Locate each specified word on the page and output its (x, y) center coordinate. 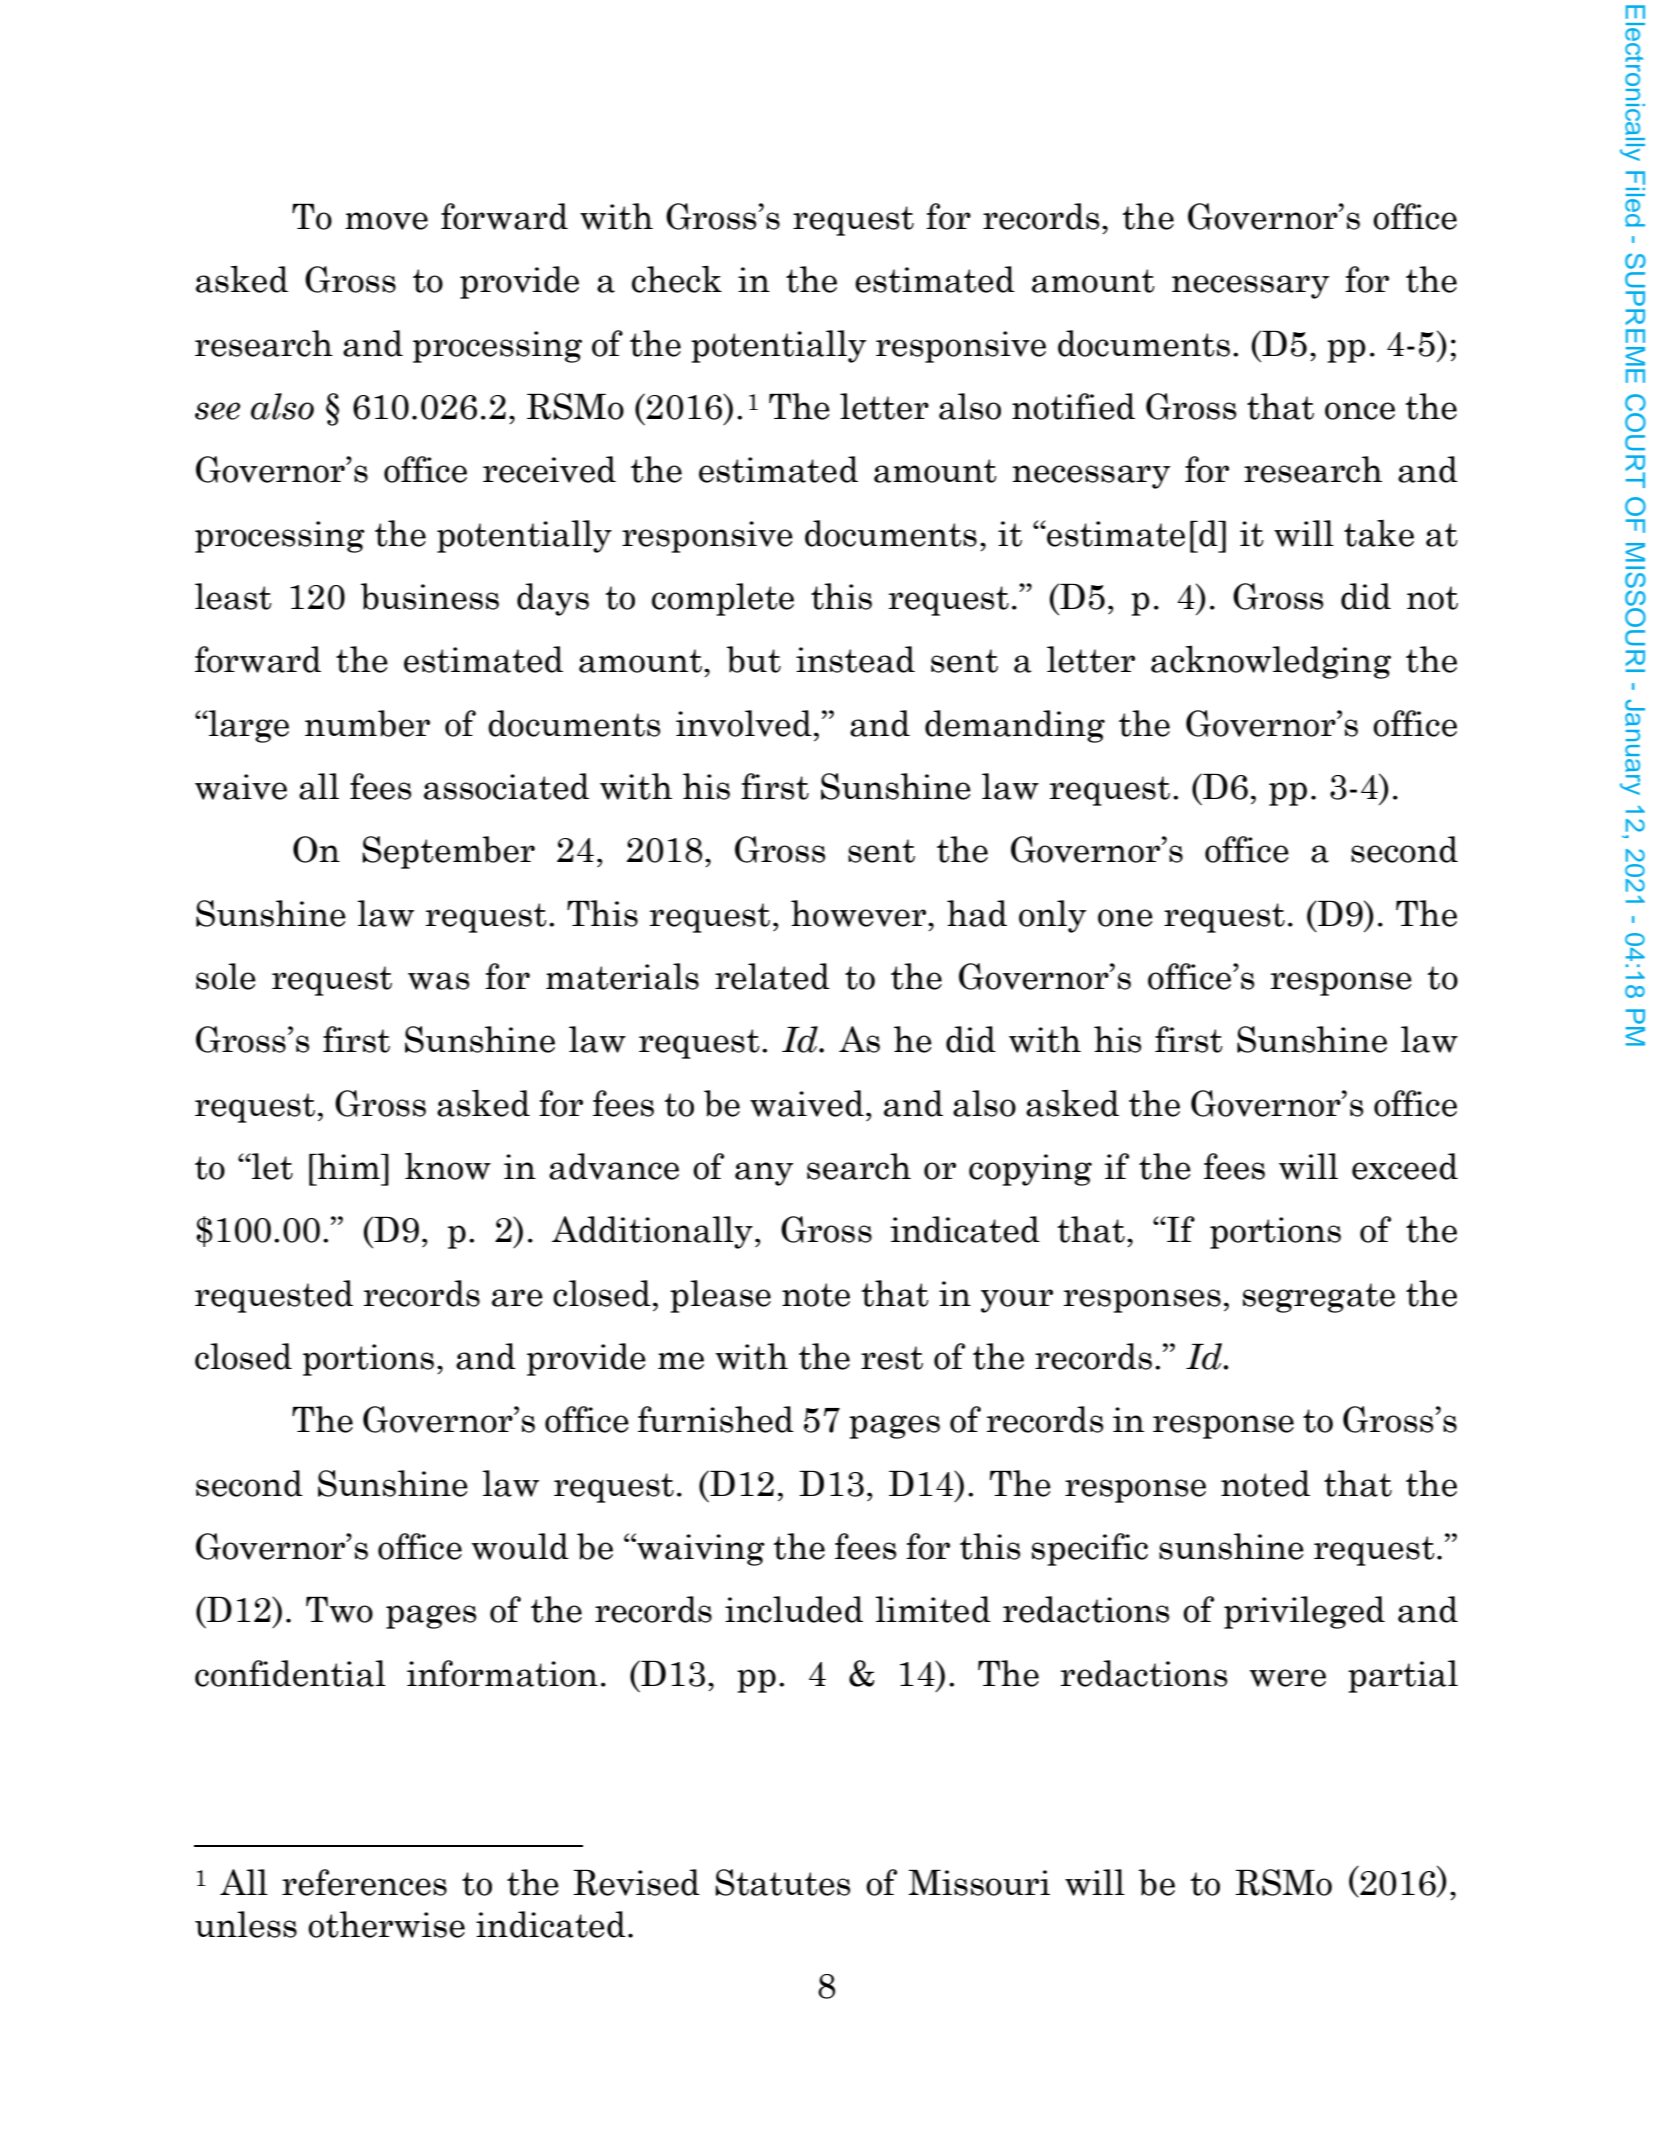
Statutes (782, 1882)
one (1125, 918)
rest (892, 1358)
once (1360, 411)
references (364, 1882)
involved (744, 723)
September (448, 852)
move (386, 221)
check (677, 279)
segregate (1319, 1298)
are (517, 1298)
